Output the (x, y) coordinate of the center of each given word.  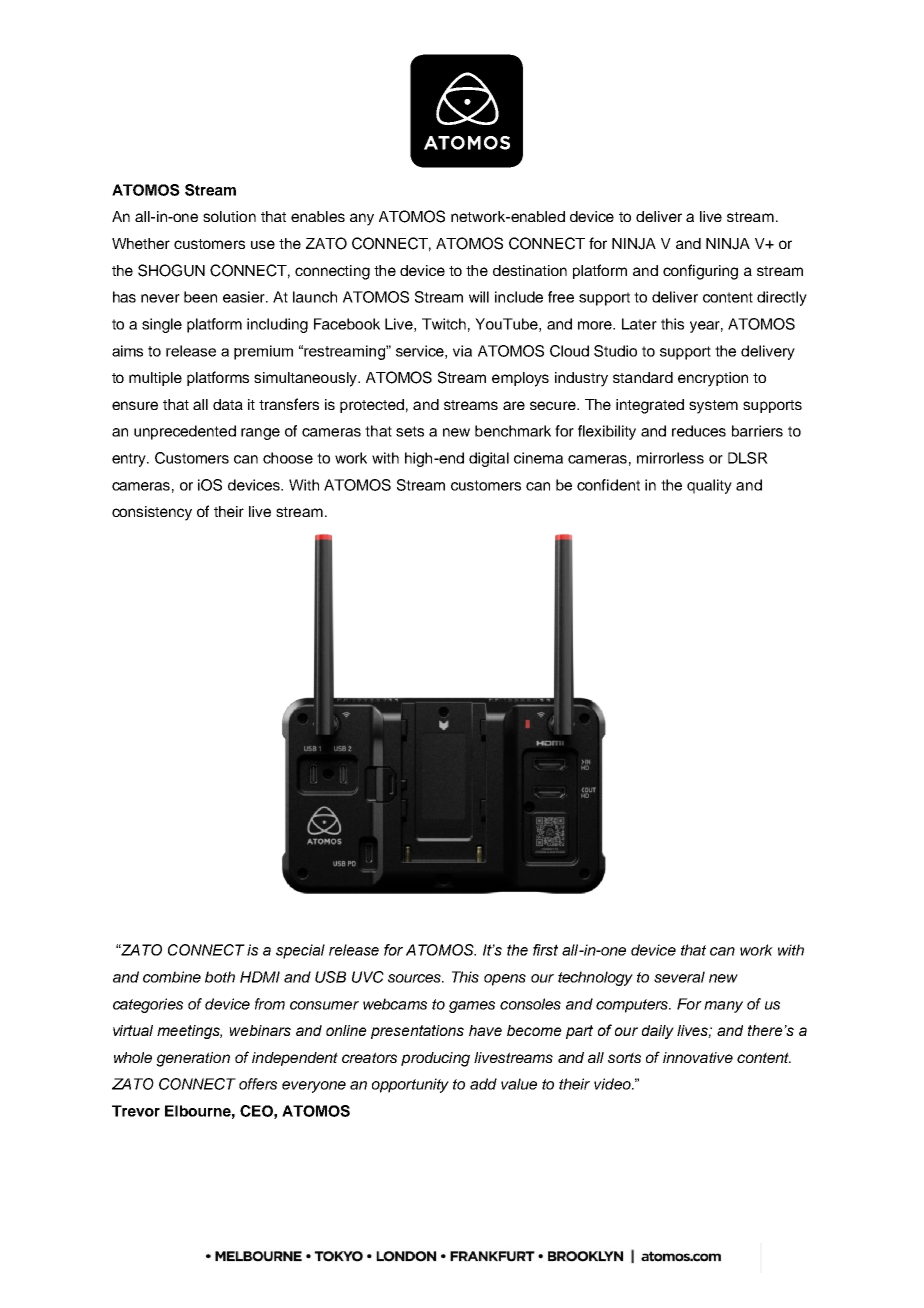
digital (489, 459)
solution (229, 216)
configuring (700, 272)
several (679, 977)
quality (709, 486)
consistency (152, 513)
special (300, 951)
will (479, 297)
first (545, 950)
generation (193, 1059)
